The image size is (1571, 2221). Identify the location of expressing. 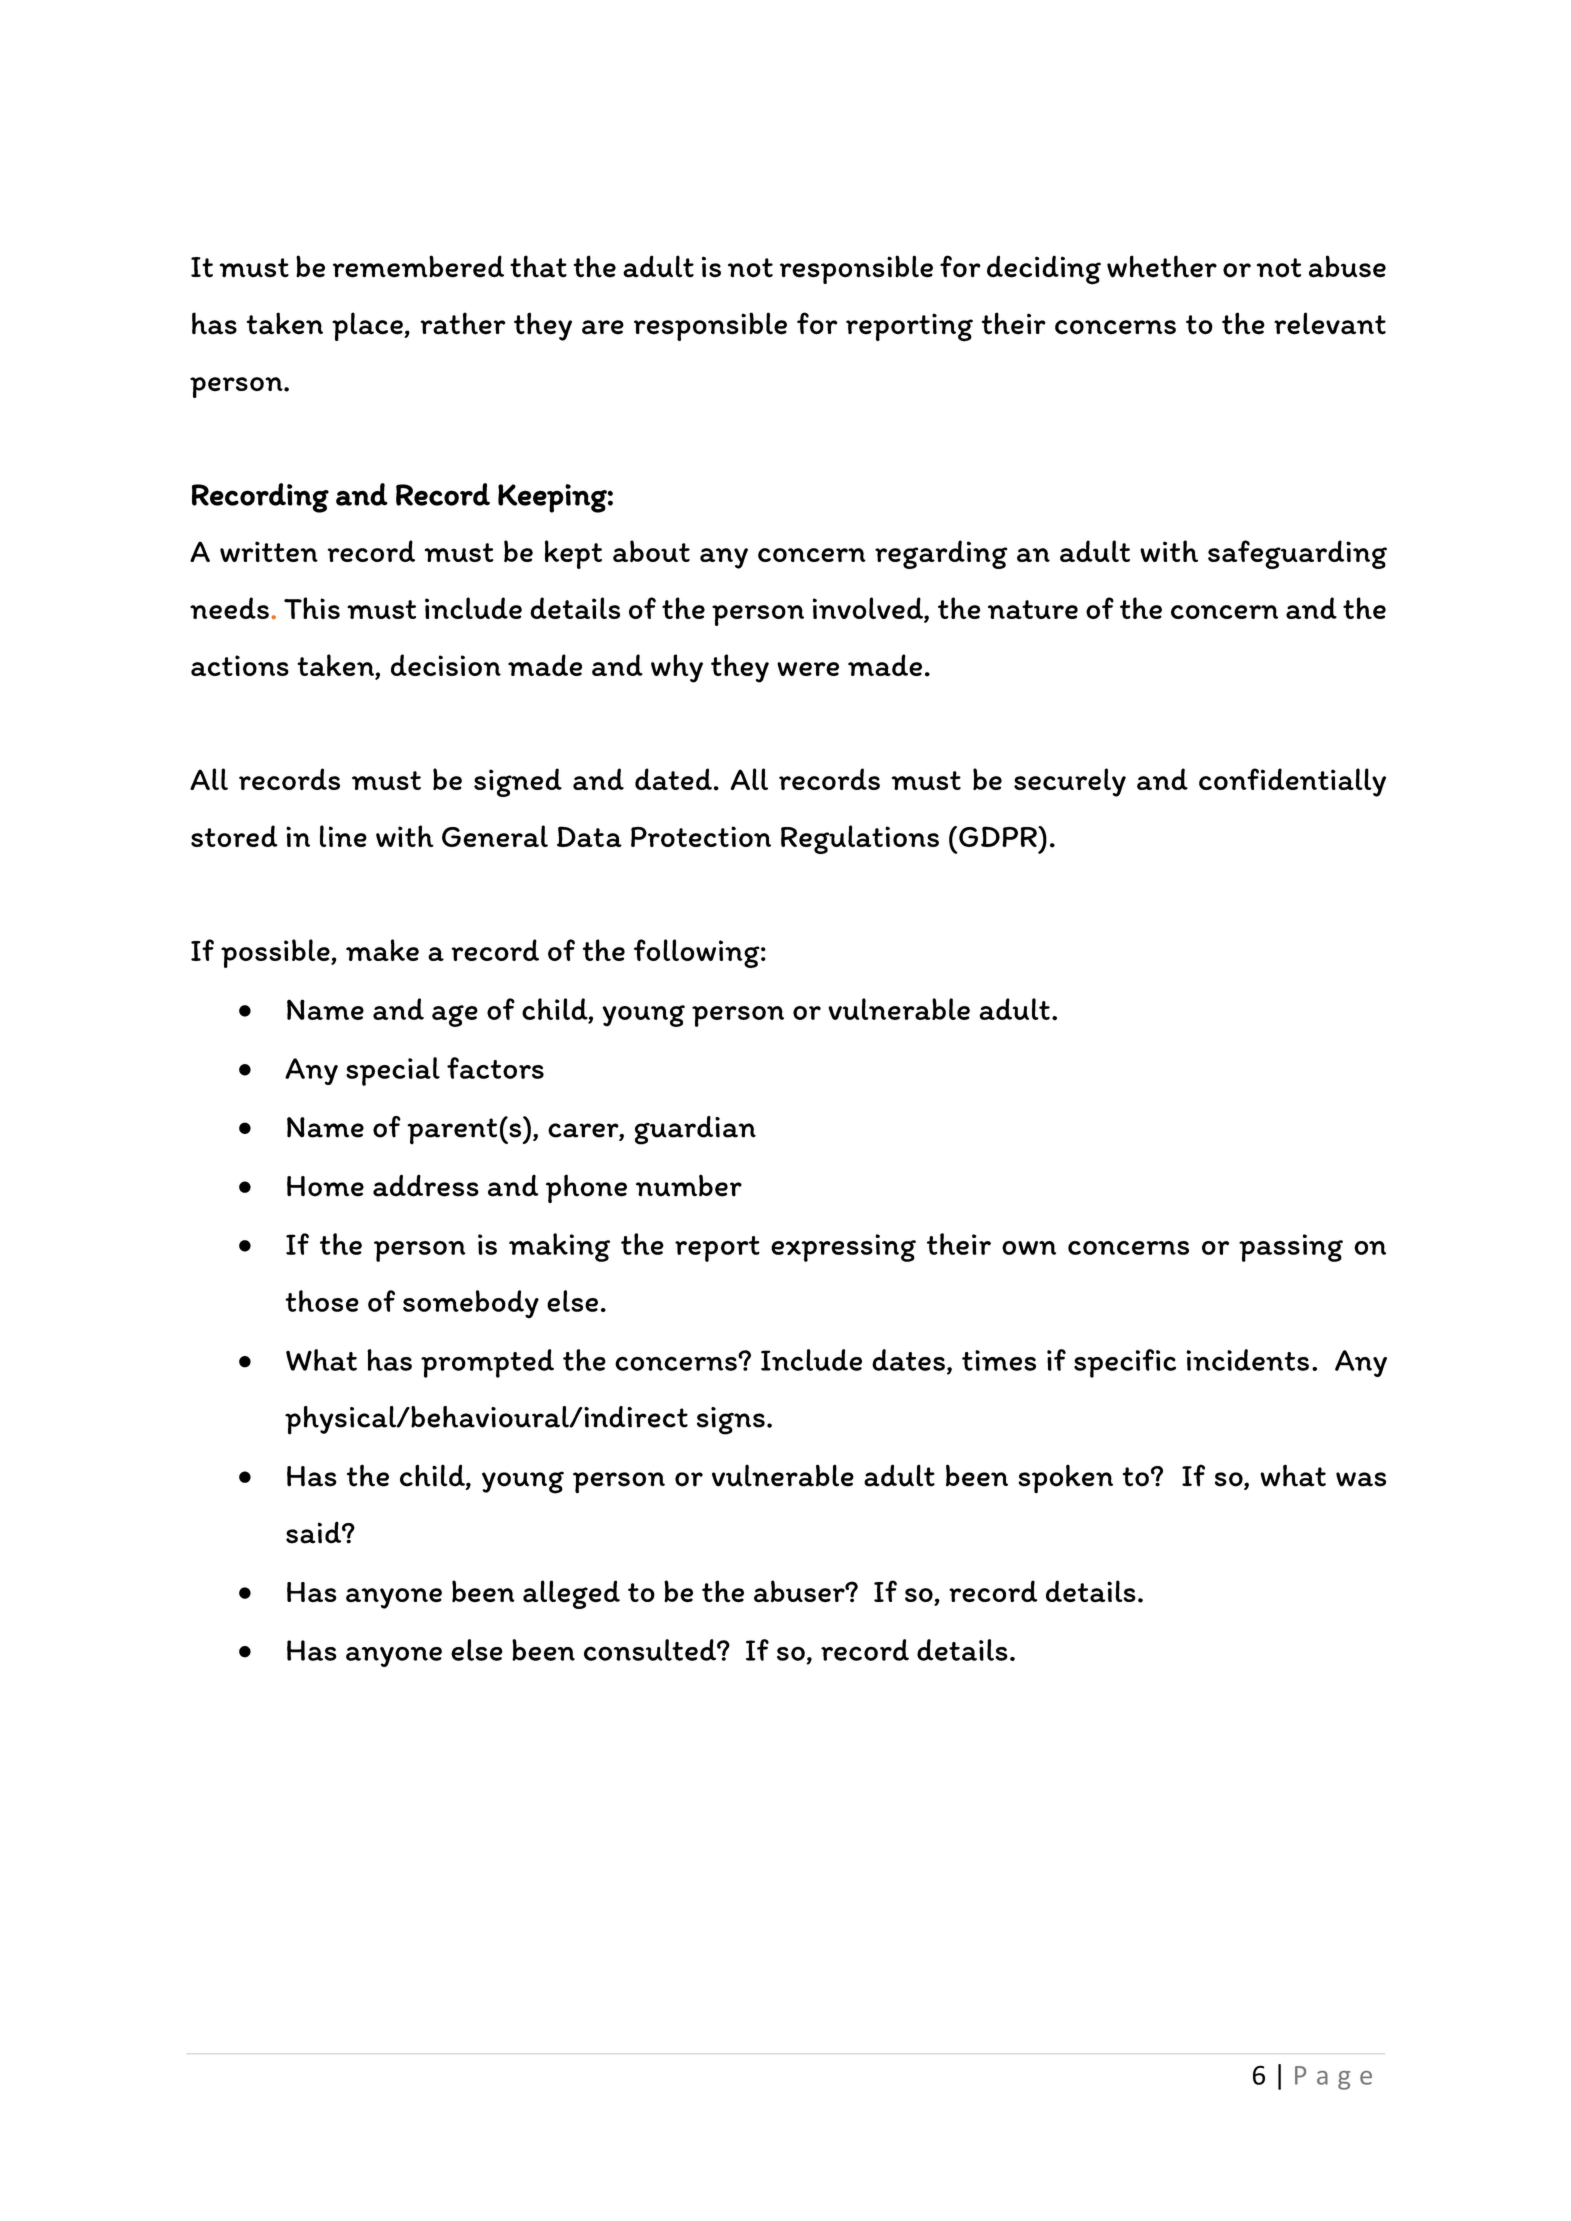
(843, 1248).
